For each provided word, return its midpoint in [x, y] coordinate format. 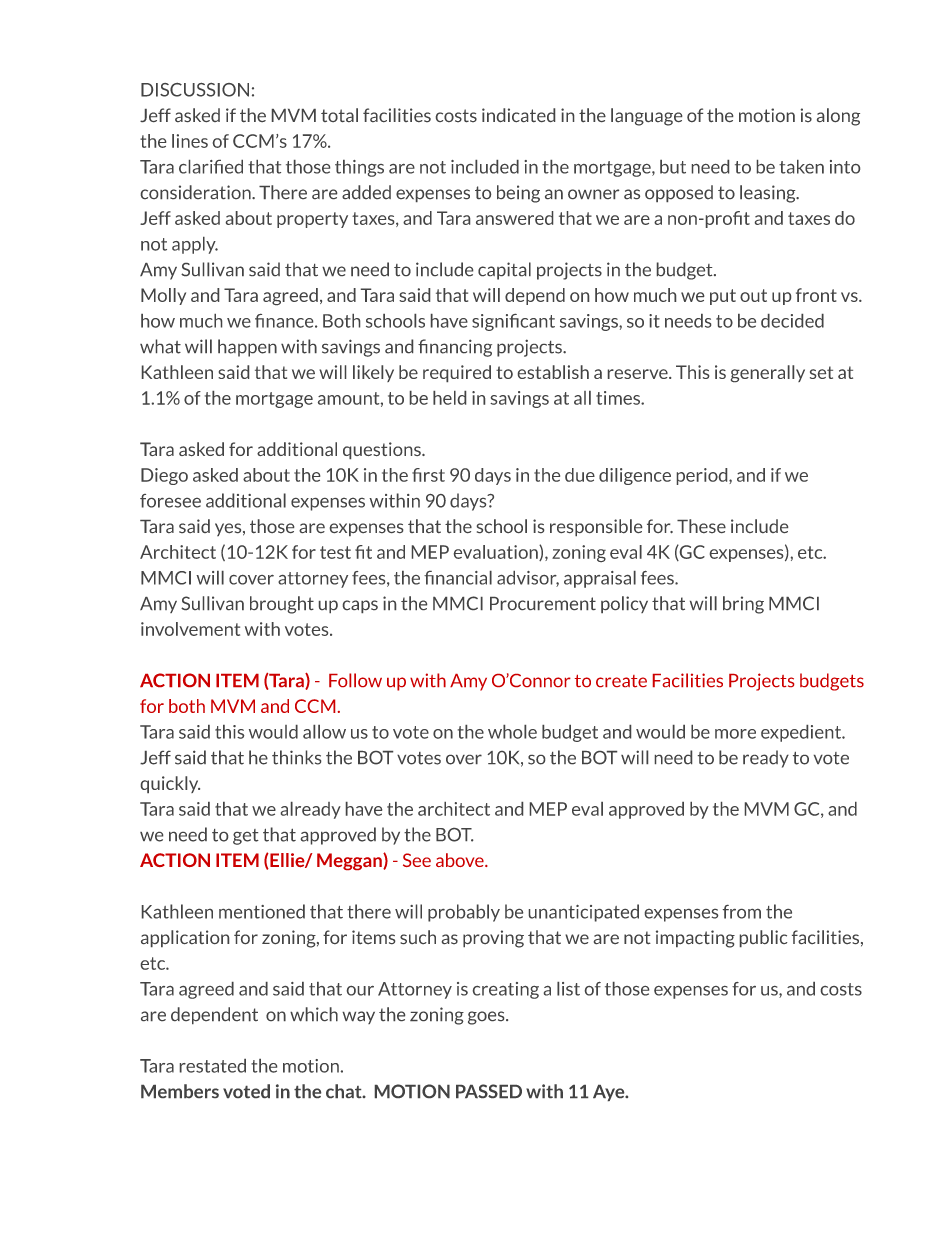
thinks [296, 757]
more [735, 734]
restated [213, 1066]
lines [190, 141]
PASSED [489, 1091]
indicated [518, 115]
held [449, 398]
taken [801, 167]
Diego [164, 476]
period [703, 476]
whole [512, 732]
